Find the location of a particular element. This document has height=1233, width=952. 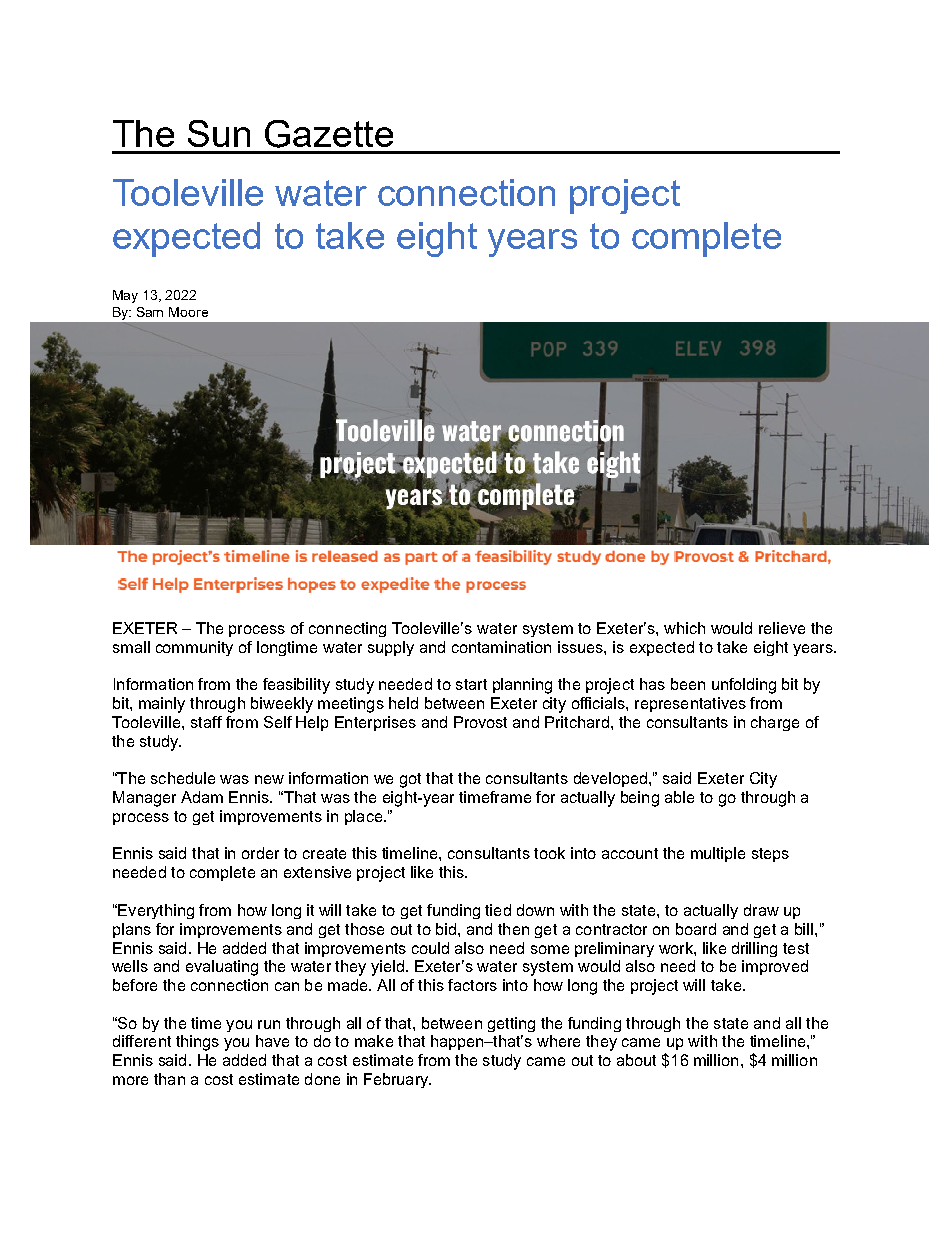

about is located at coordinates (636, 1060).
